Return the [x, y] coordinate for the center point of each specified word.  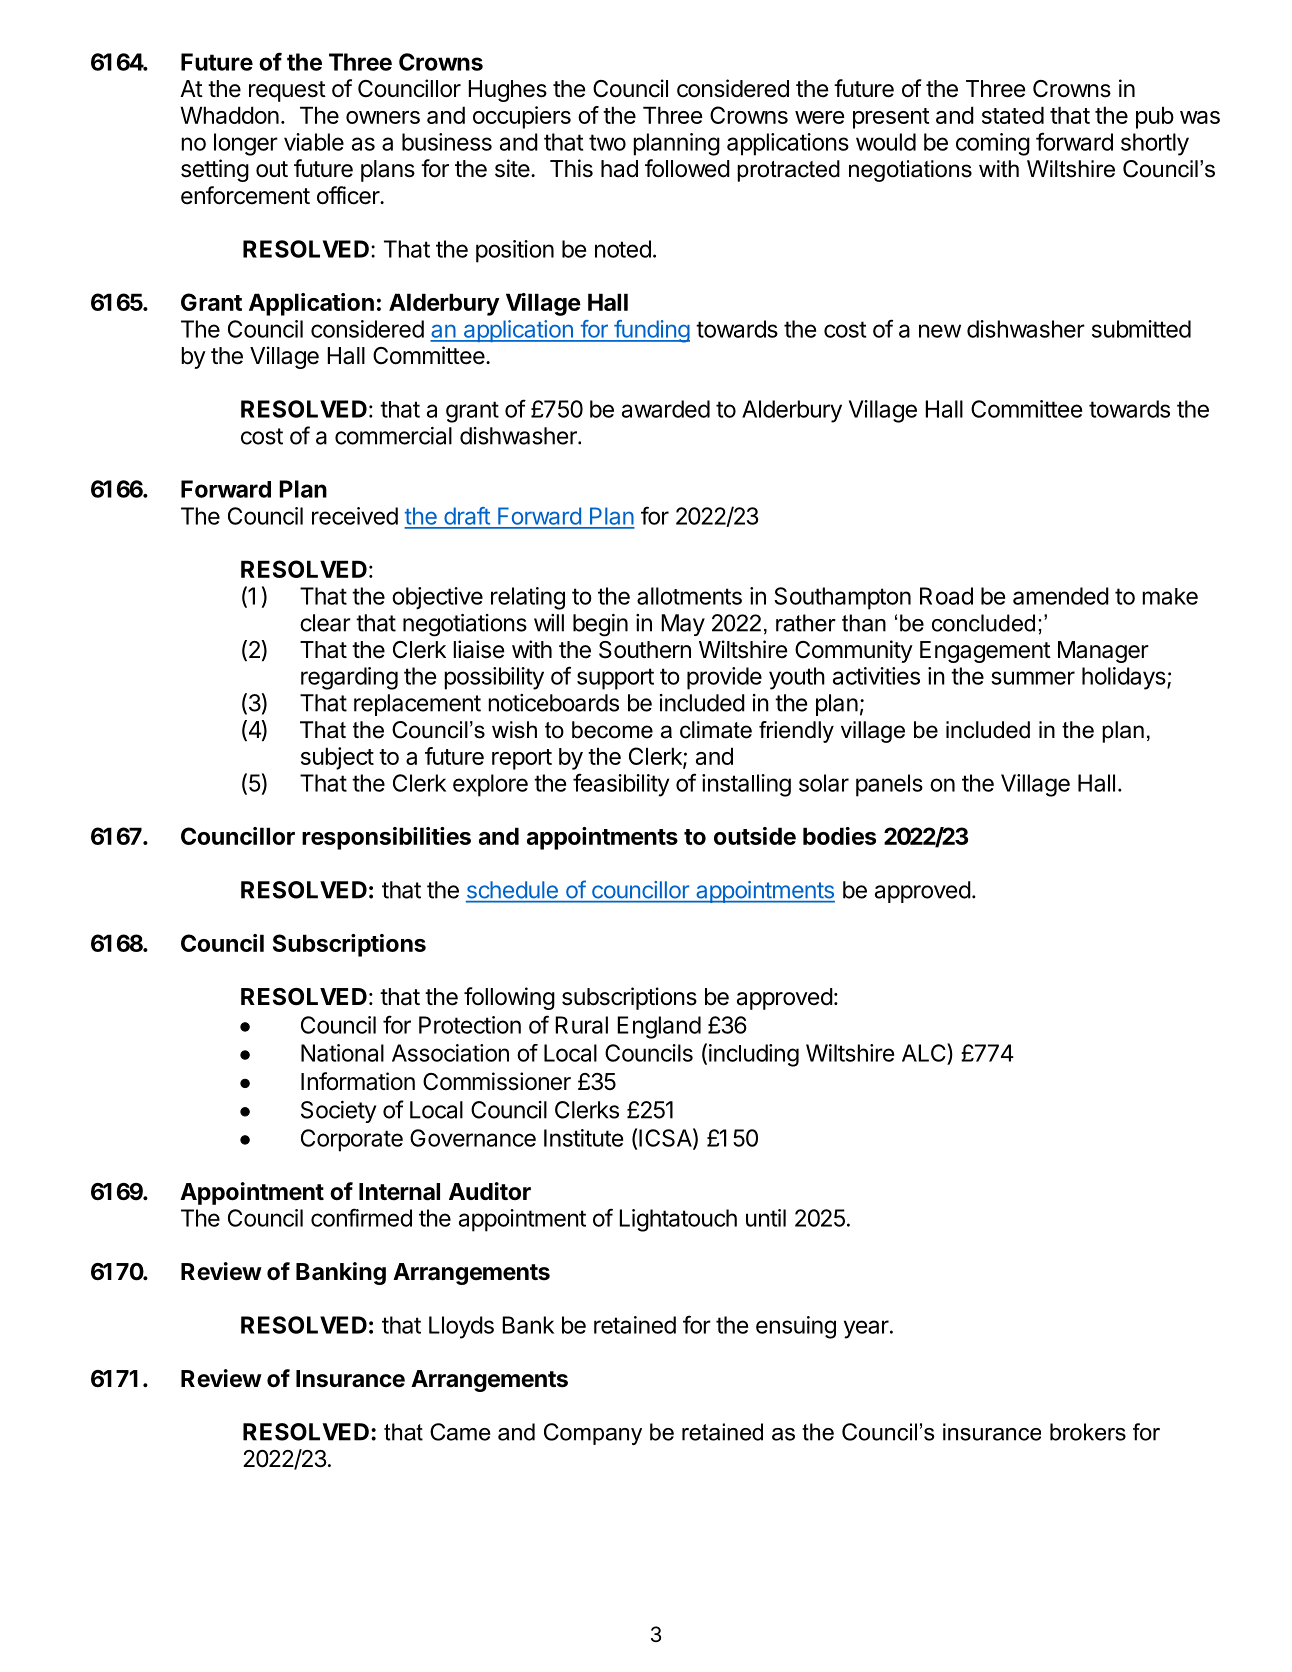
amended [1061, 596]
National [342, 1053]
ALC [925, 1054]
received [355, 516]
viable [314, 142]
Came [460, 1432]
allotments [689, 596]
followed [687, 168]
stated [1013, 115]
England [659, 1027]
